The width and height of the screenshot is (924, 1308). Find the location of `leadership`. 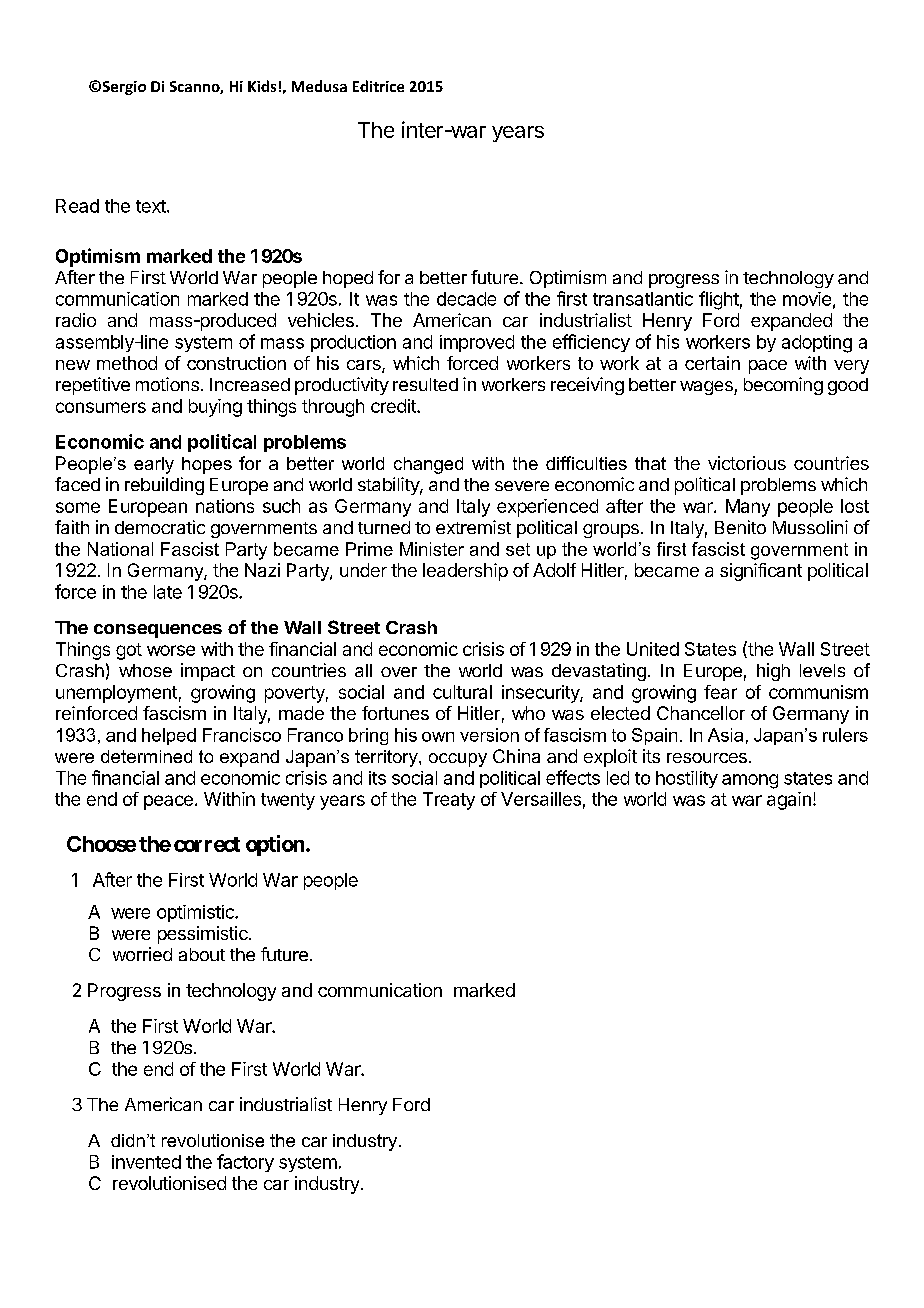

leadership is located at coordinates (465, 572).
